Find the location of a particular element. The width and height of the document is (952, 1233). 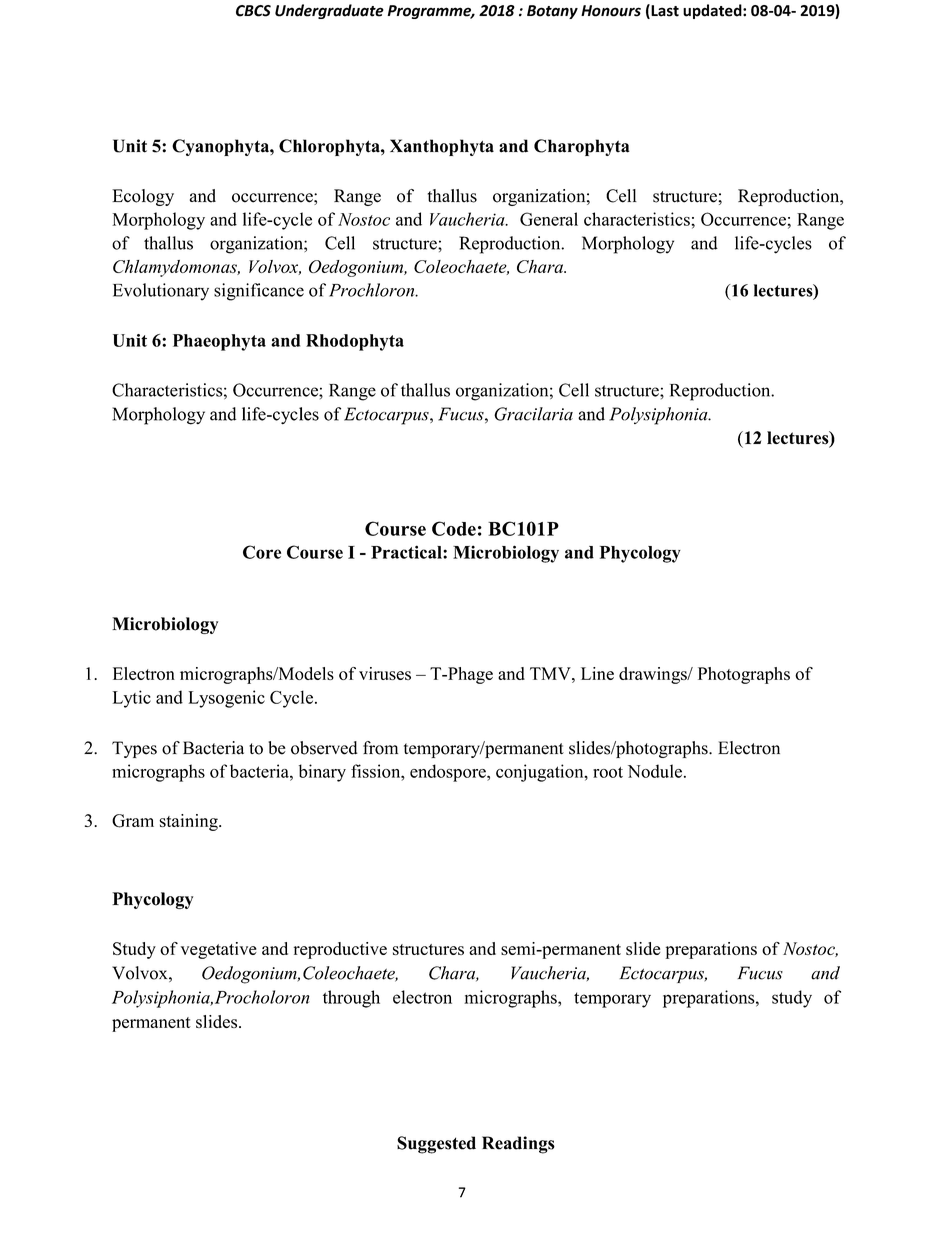

Code is located at coordinates (454, 528).
